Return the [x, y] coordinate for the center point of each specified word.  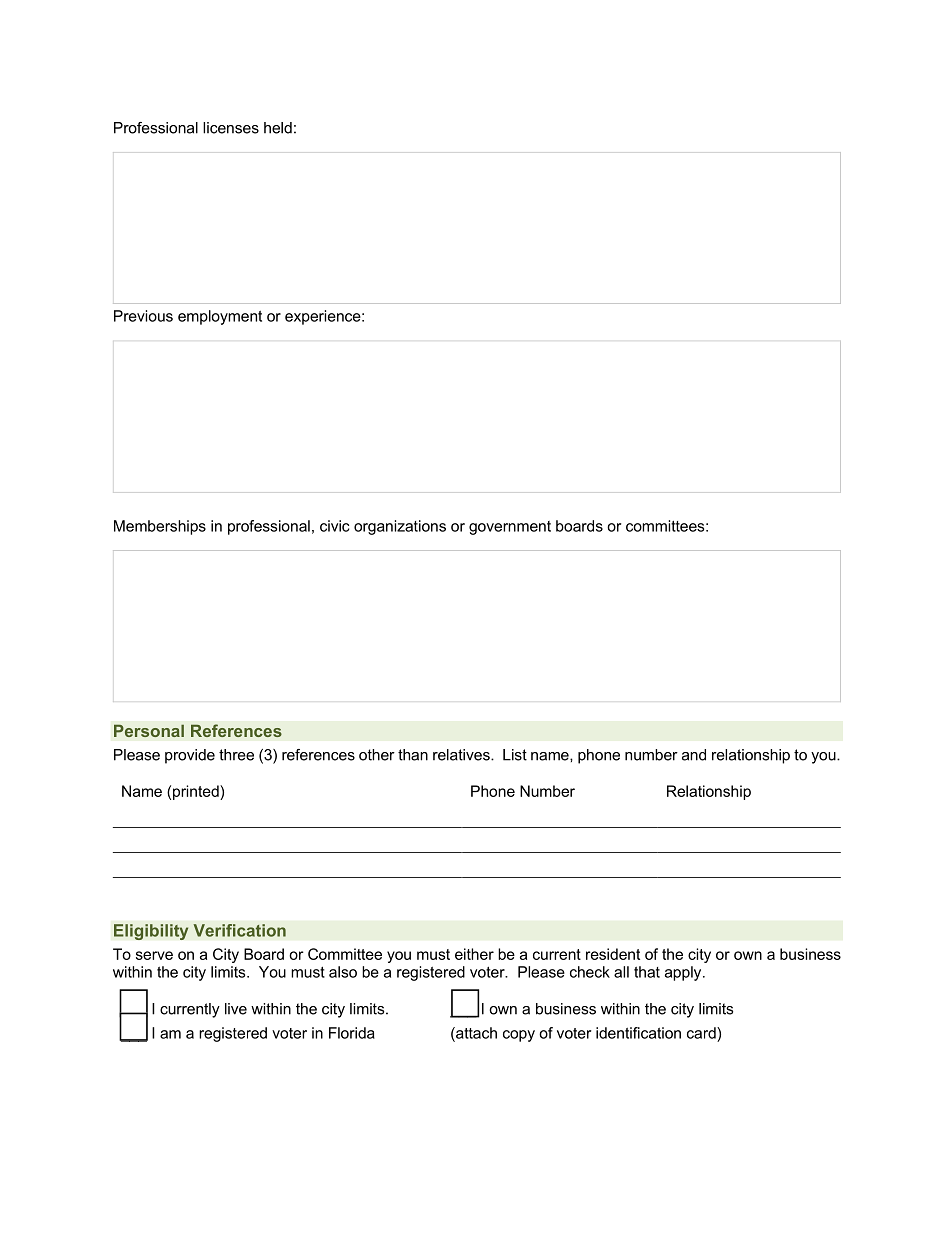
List [515, 755]
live [236, 1009]
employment [220, 317]
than [413, 755]
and [694, 755]
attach [475, 1034]
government [510, 528]
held [278, 128]
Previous [143, 316]
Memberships [160, 527]
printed [197, 792]
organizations [400, 527]
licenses [231, 128]
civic [335, 526]
